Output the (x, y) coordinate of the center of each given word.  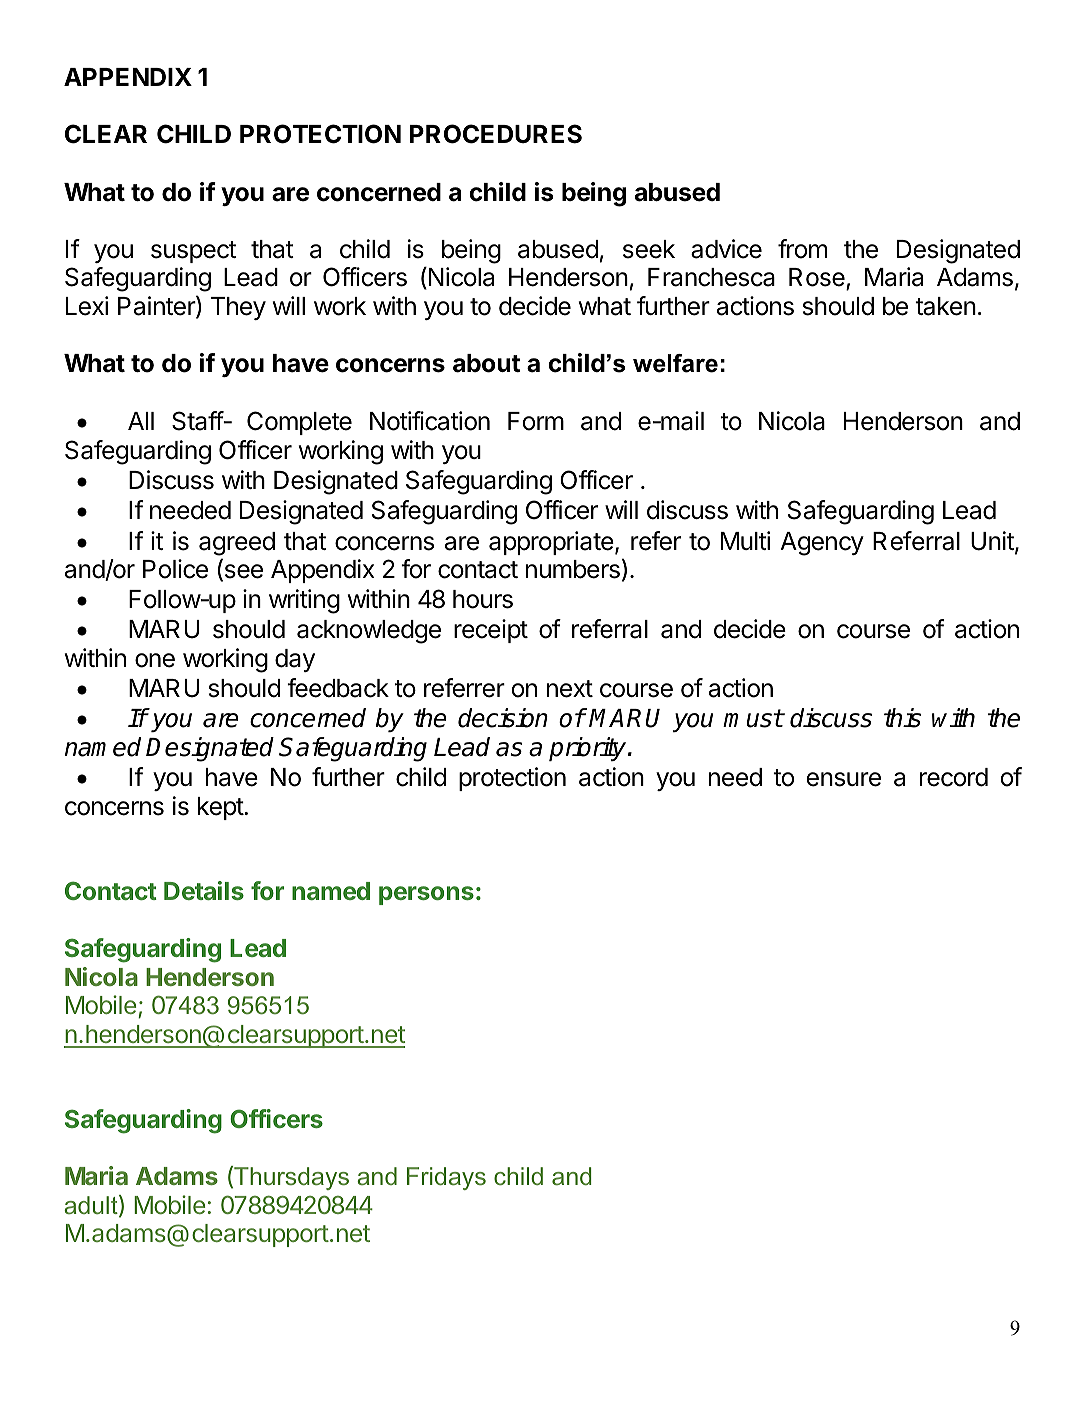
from (802, 249)
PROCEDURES (496, 134)
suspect (193, 252)
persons (426, 895)
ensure (844, 779)
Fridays (446, 1178)
